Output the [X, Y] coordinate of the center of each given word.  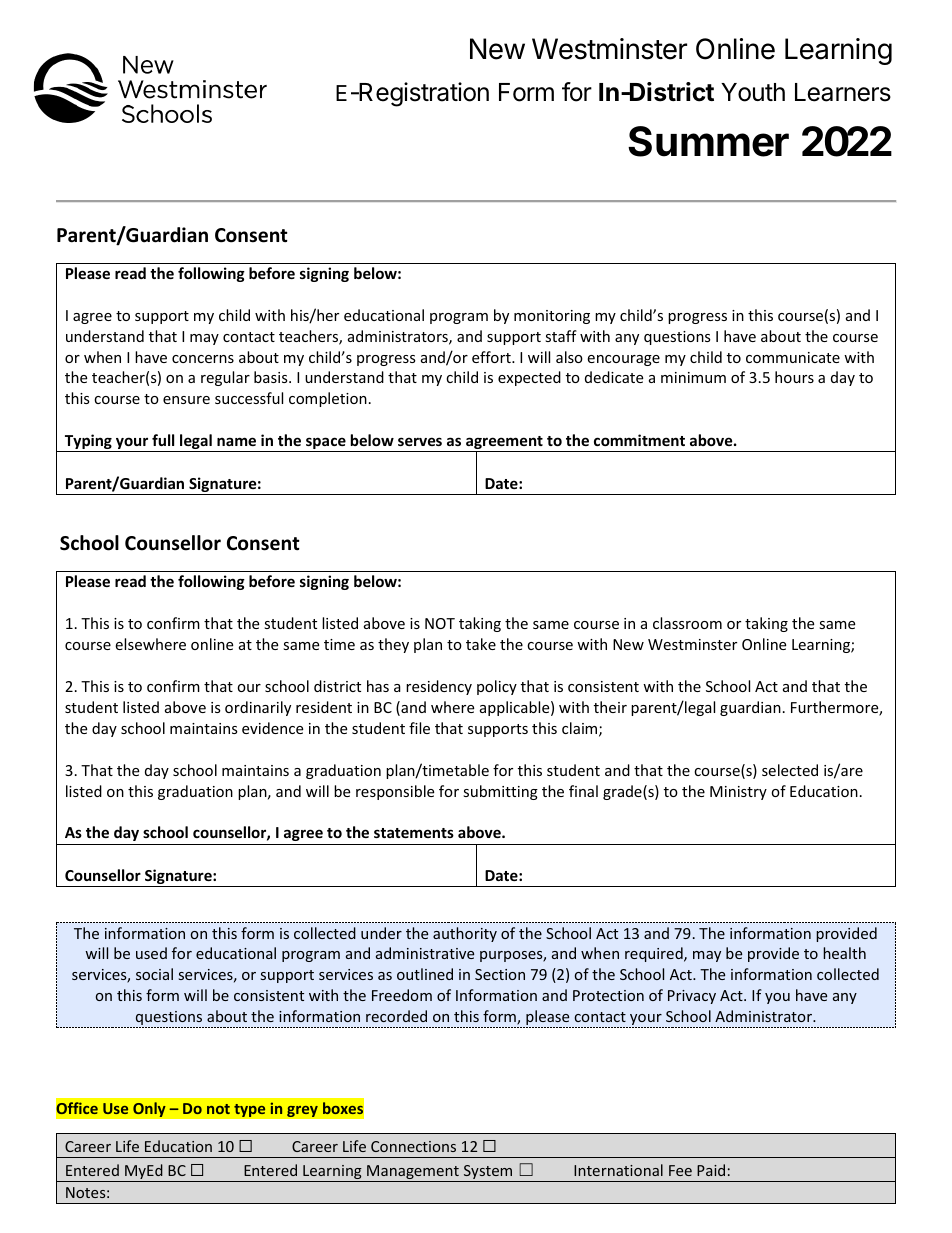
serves [420, 441]
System [488, 1173]
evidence [272, 728]
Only [149, 1109]
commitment [639, 440]
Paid [711, 1170]
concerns [203, 359]
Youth [753, 92]
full [163, 440]
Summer [708, 141]
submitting [500, 792]
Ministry [738, 793]
